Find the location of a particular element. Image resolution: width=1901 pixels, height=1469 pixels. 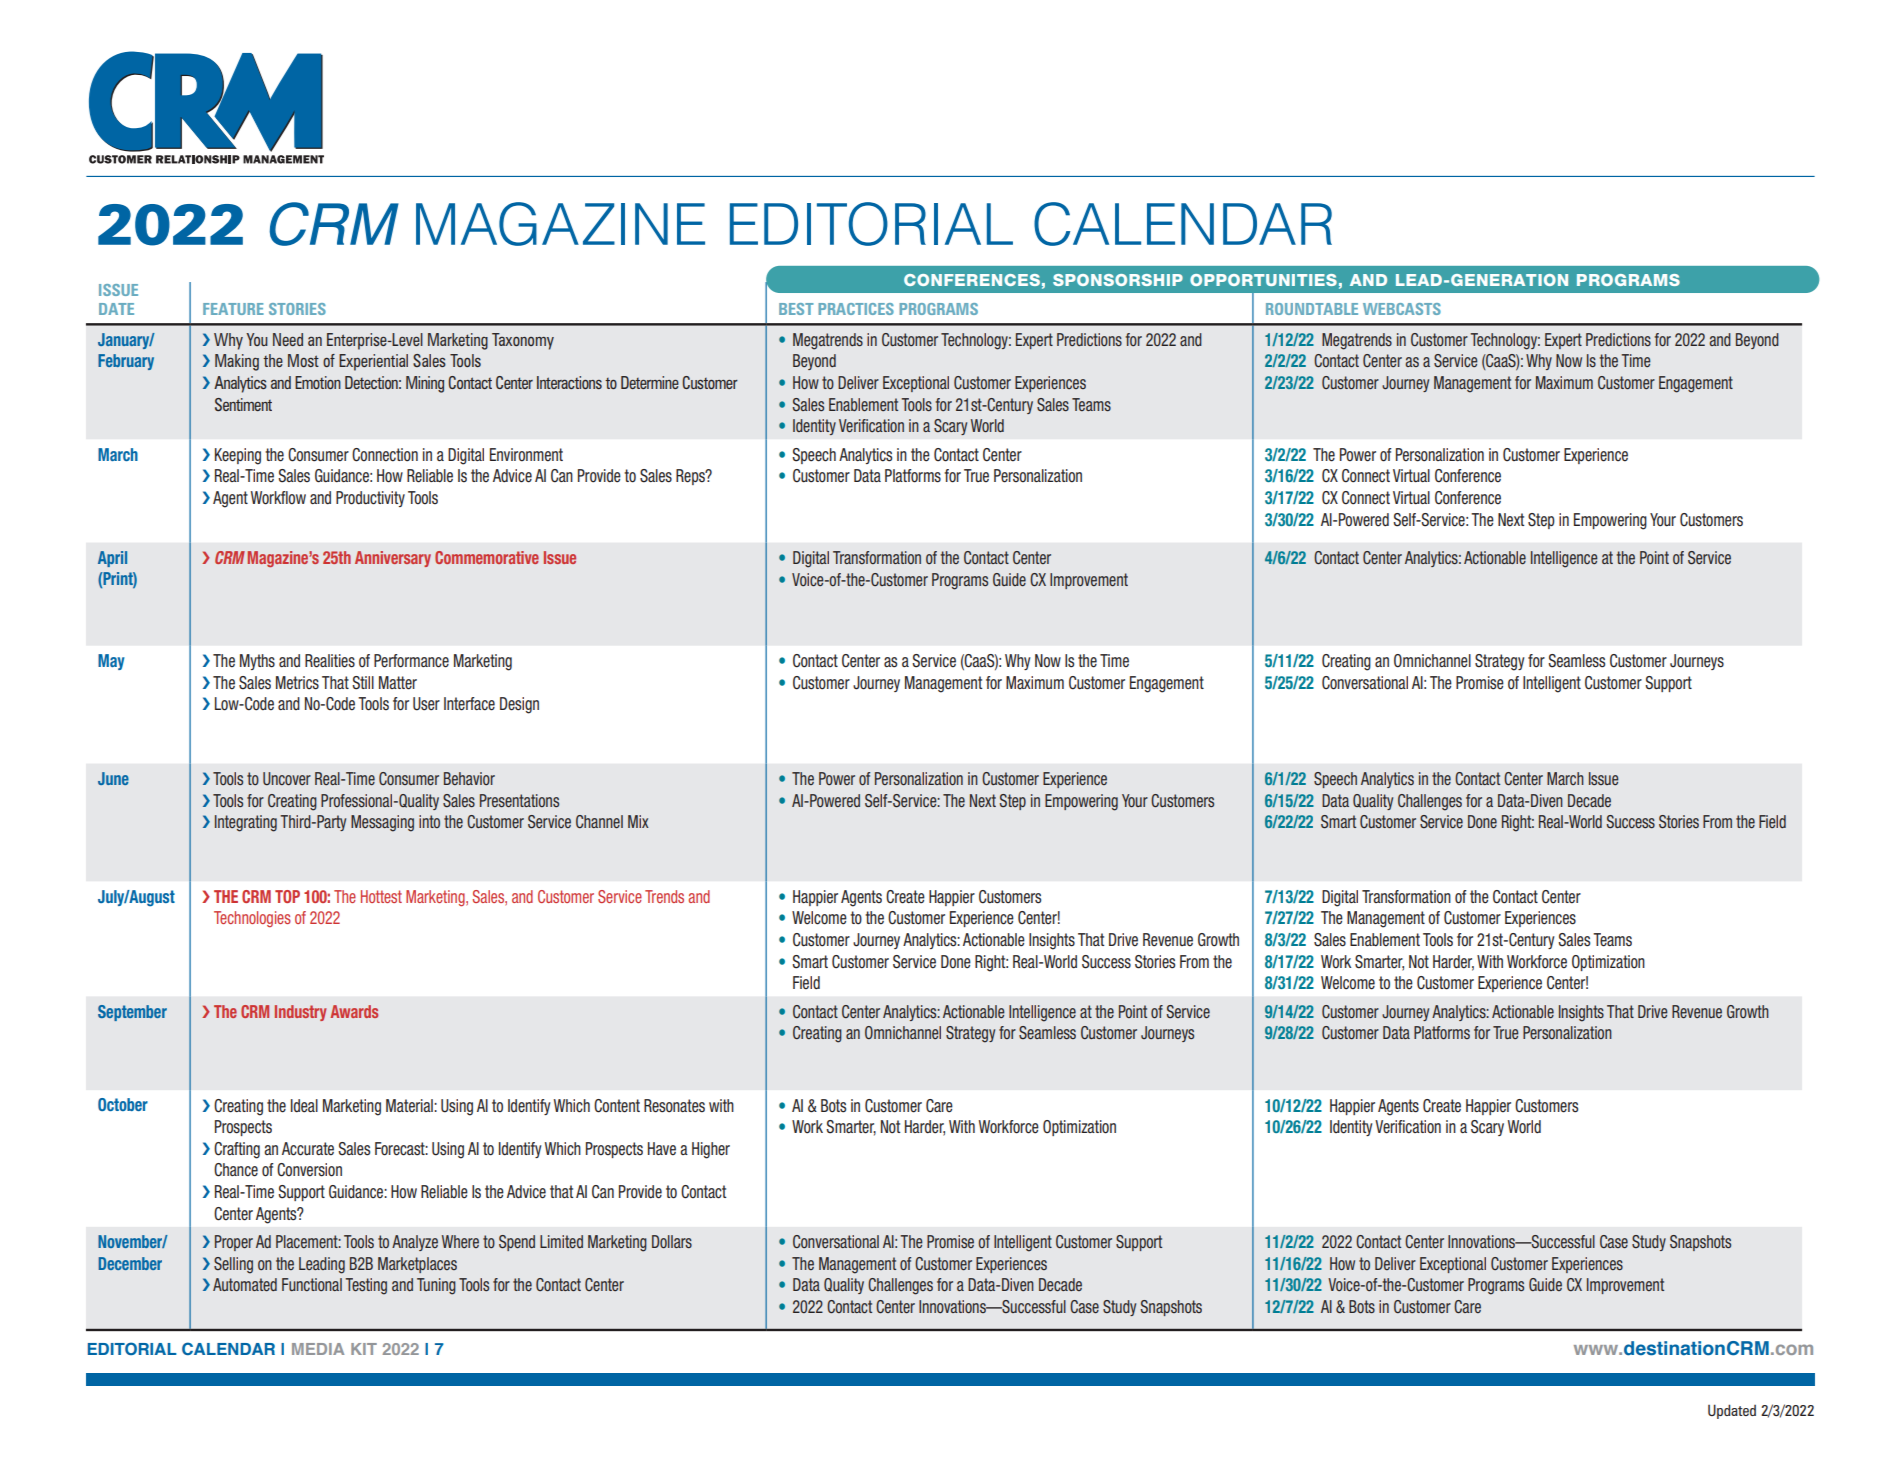

BEST is located at coordinates (796, 309).
